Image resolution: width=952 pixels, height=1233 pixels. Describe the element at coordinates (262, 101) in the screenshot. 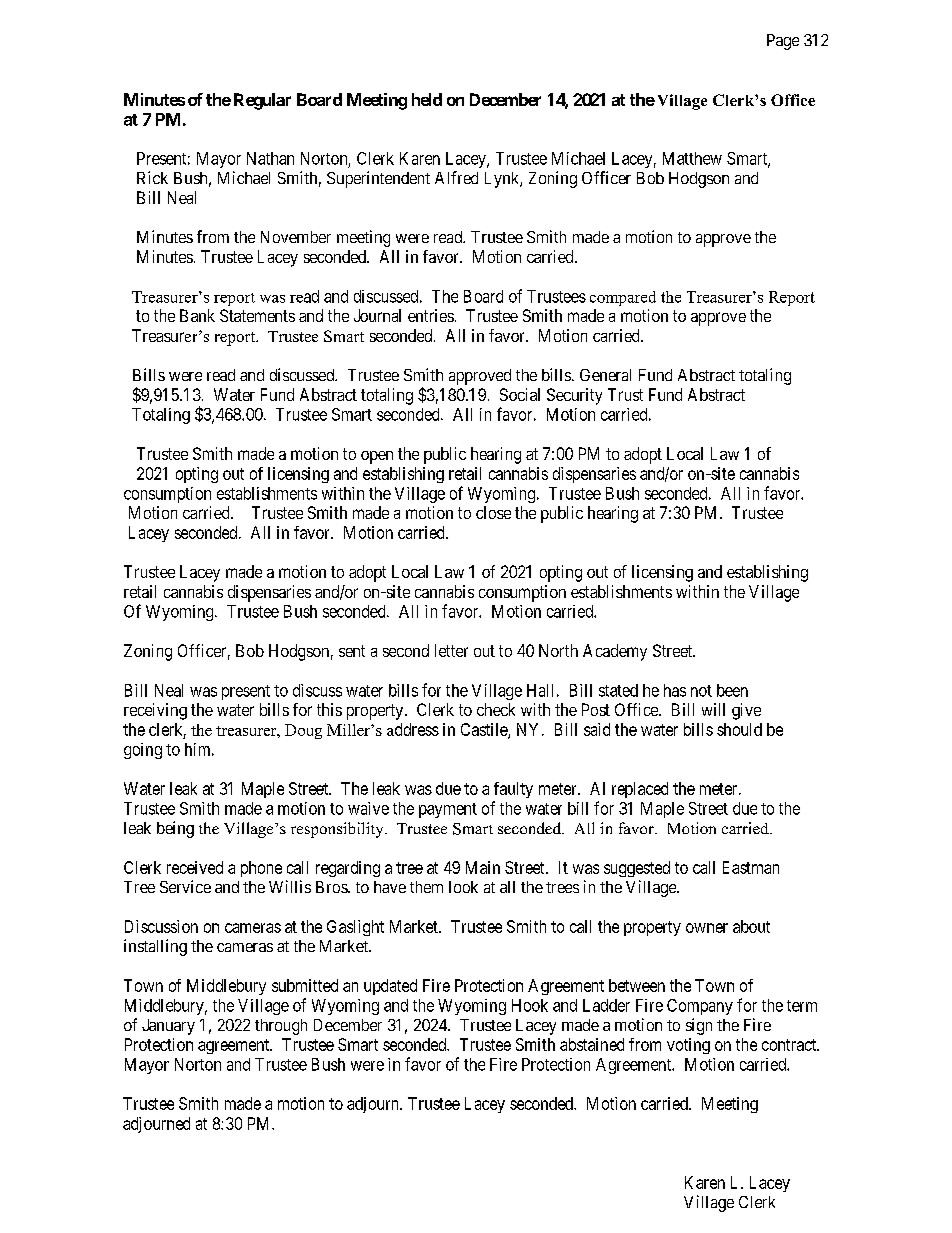

I see `Regular` at that location.
